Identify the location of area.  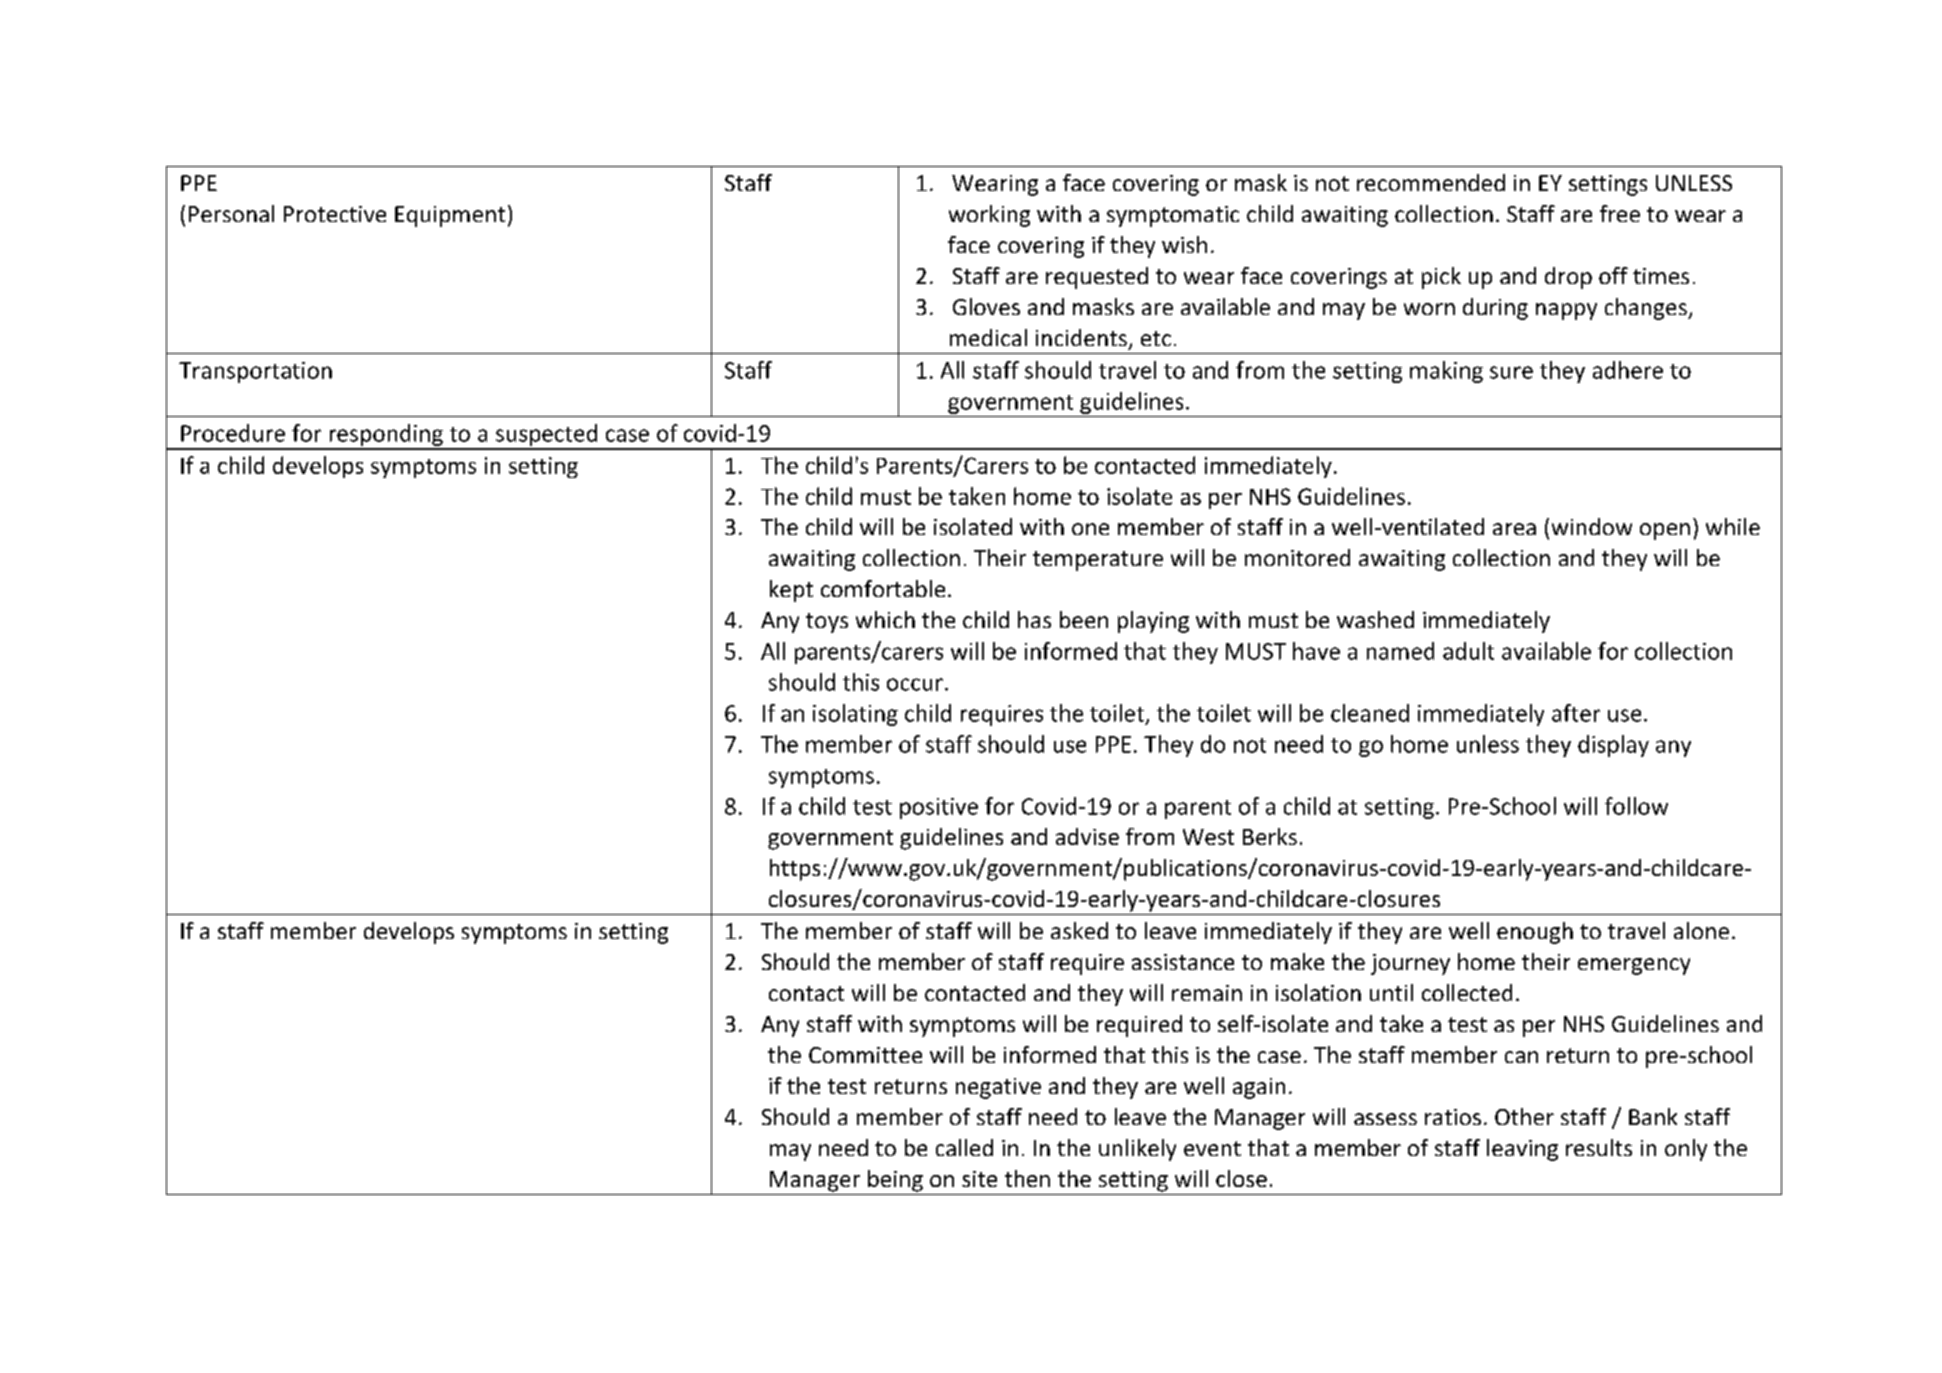
(1514, 529).
